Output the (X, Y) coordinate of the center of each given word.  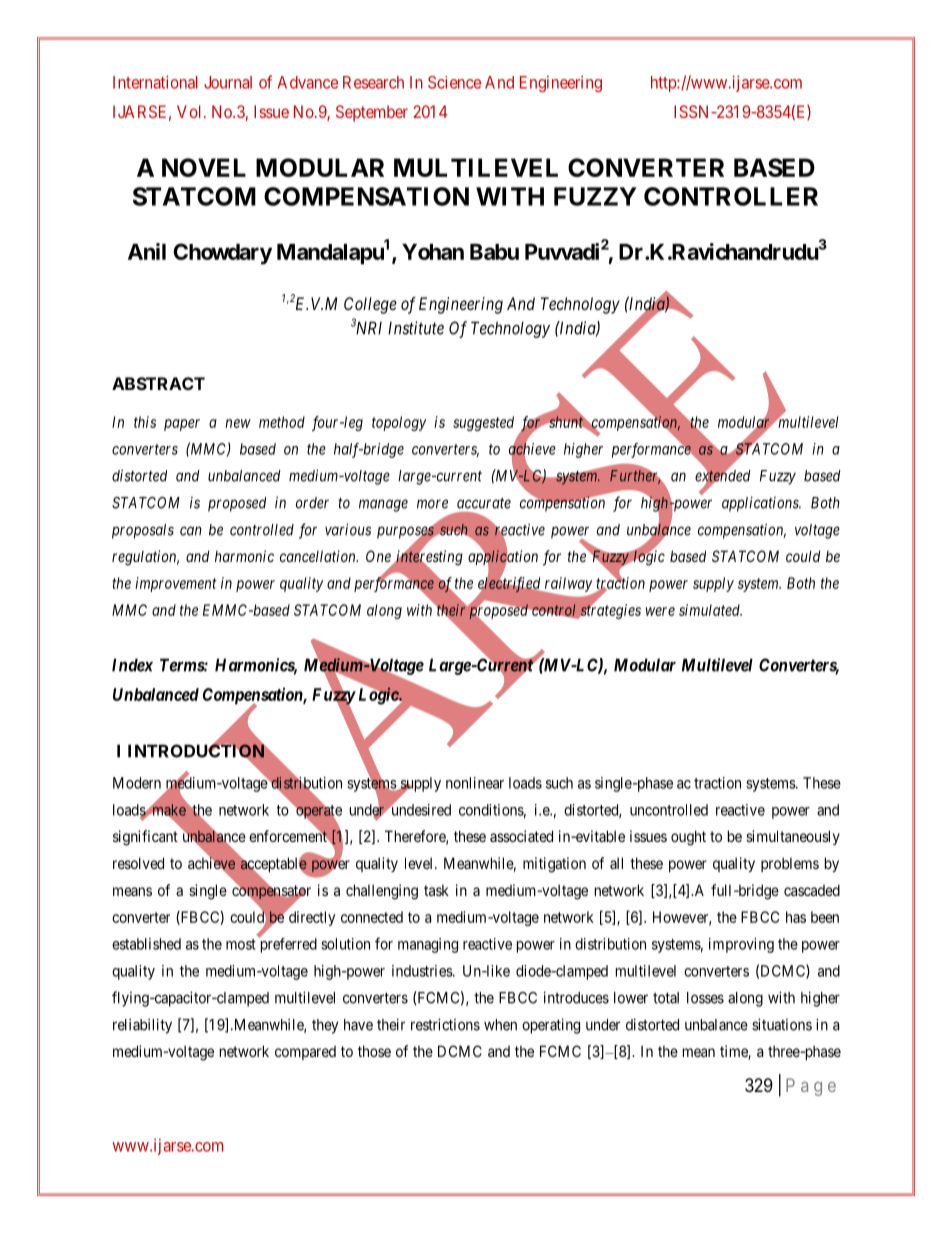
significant (145, 838)
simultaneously (793, 837)
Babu (494, 252)
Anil (147, 251)
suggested (483, 423)
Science (454, 82)
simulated (710, 610)
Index (132, 665)
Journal (228, 82)
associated (521, 836)
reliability (142, 1026)
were (660, 611)
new (238, 423)
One (379, 557)
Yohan (433, 252)
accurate (484, 503)
